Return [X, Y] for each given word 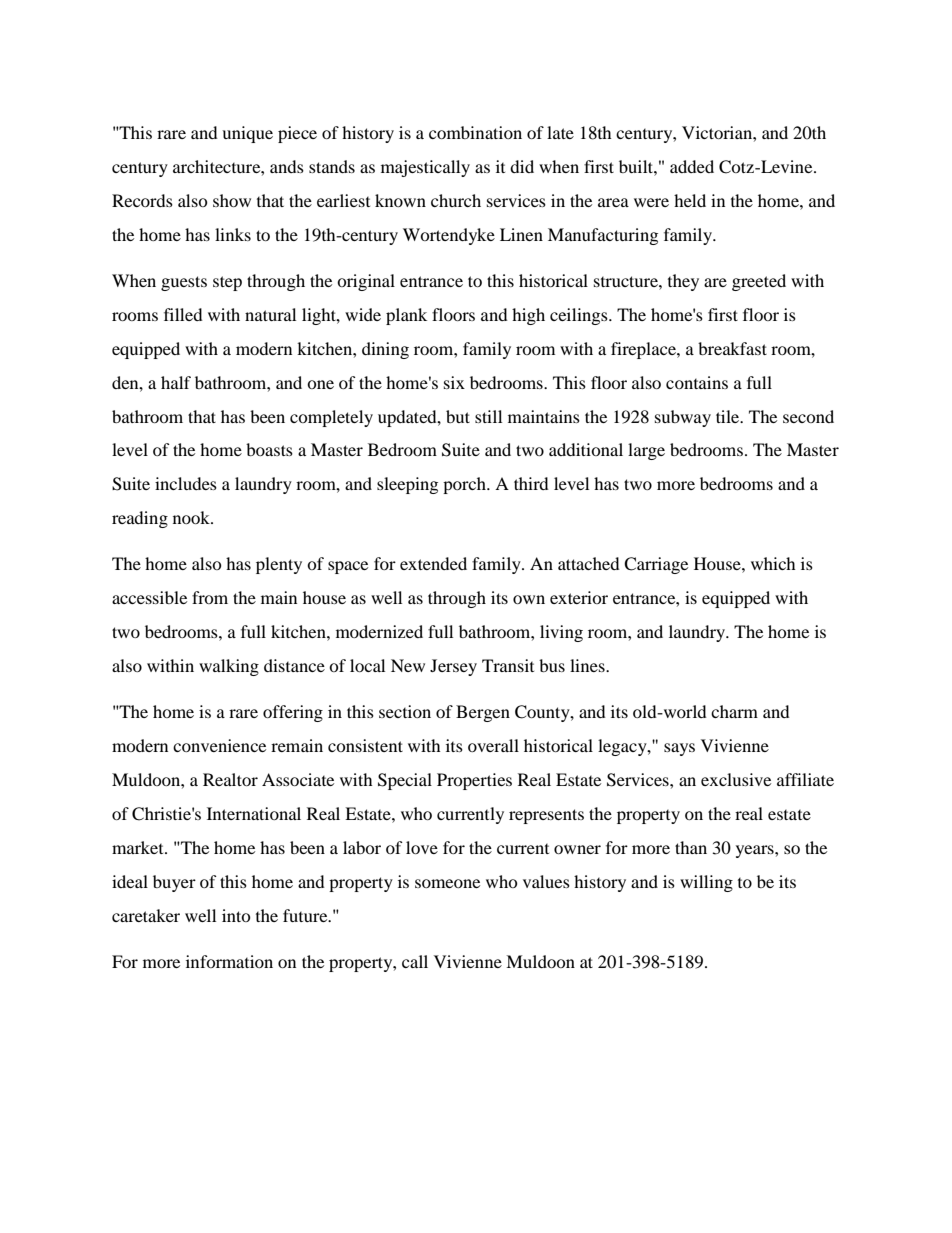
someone [447, 883]
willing [706, 883]
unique [247, 134]
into [236, 915]
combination [475, 132]
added [692, 166]
